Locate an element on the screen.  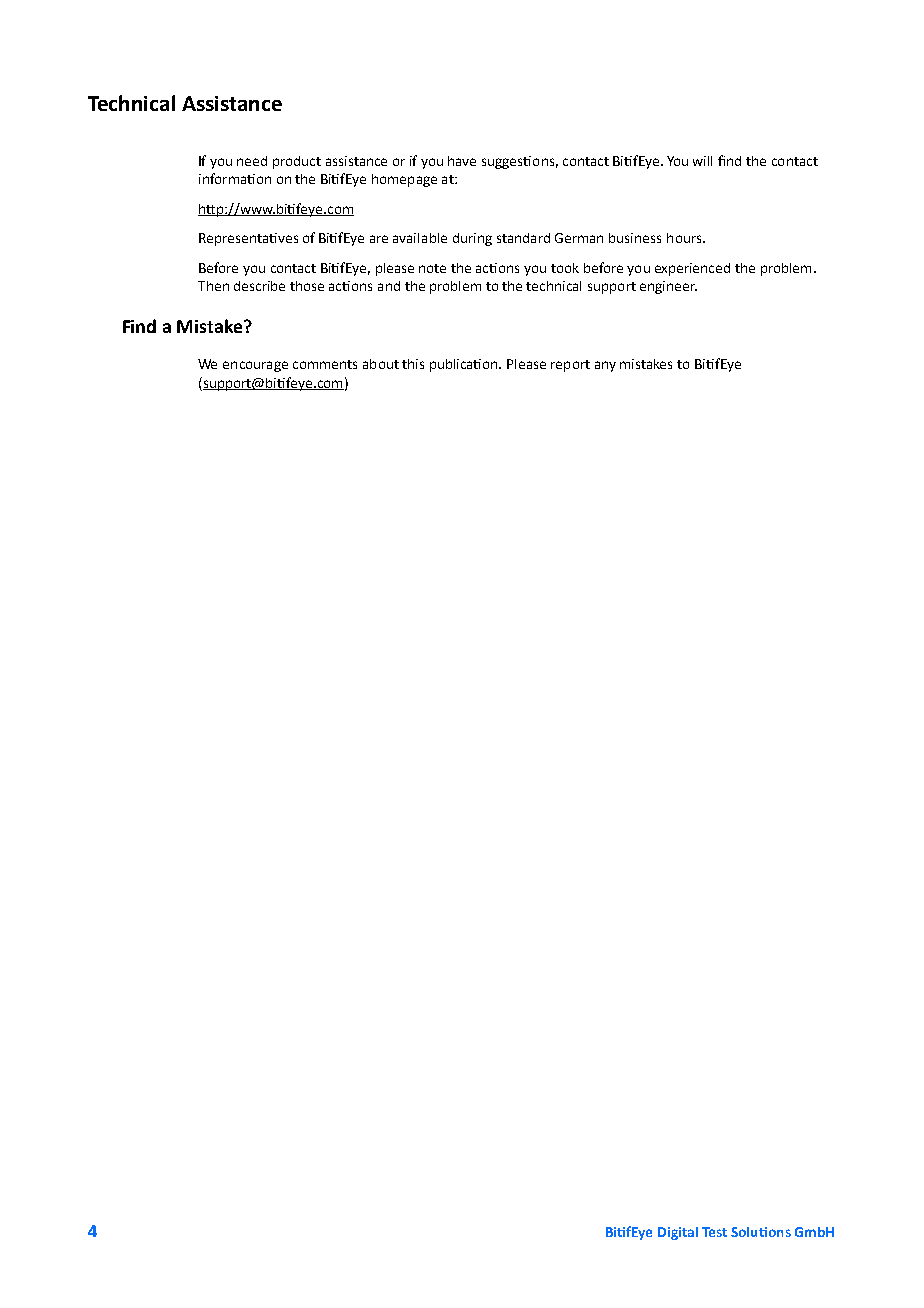
Test is located at coordinates (714, 1232).
